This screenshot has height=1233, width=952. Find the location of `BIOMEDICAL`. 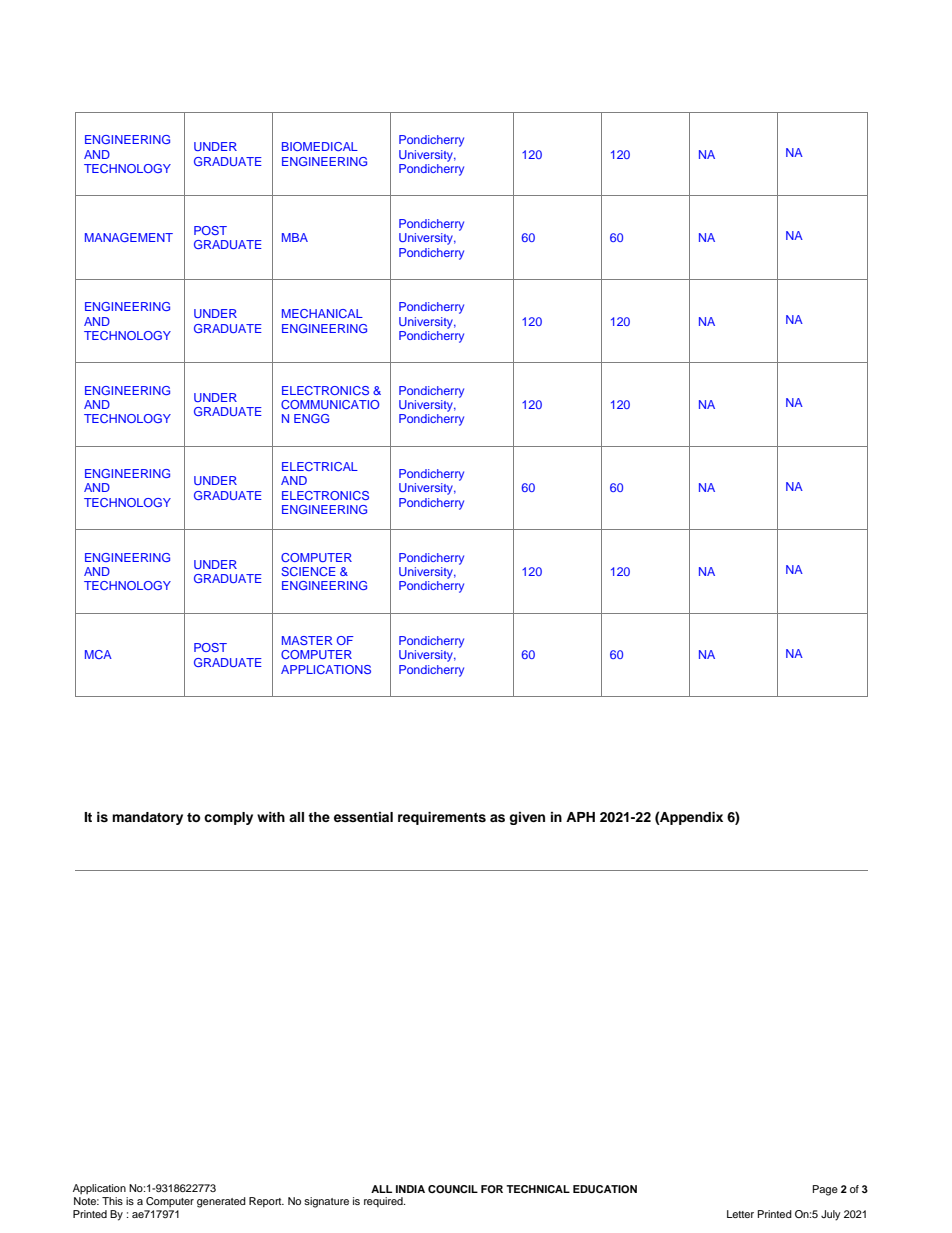

BIOMEDICAL is located at coordinates (320, 146).
